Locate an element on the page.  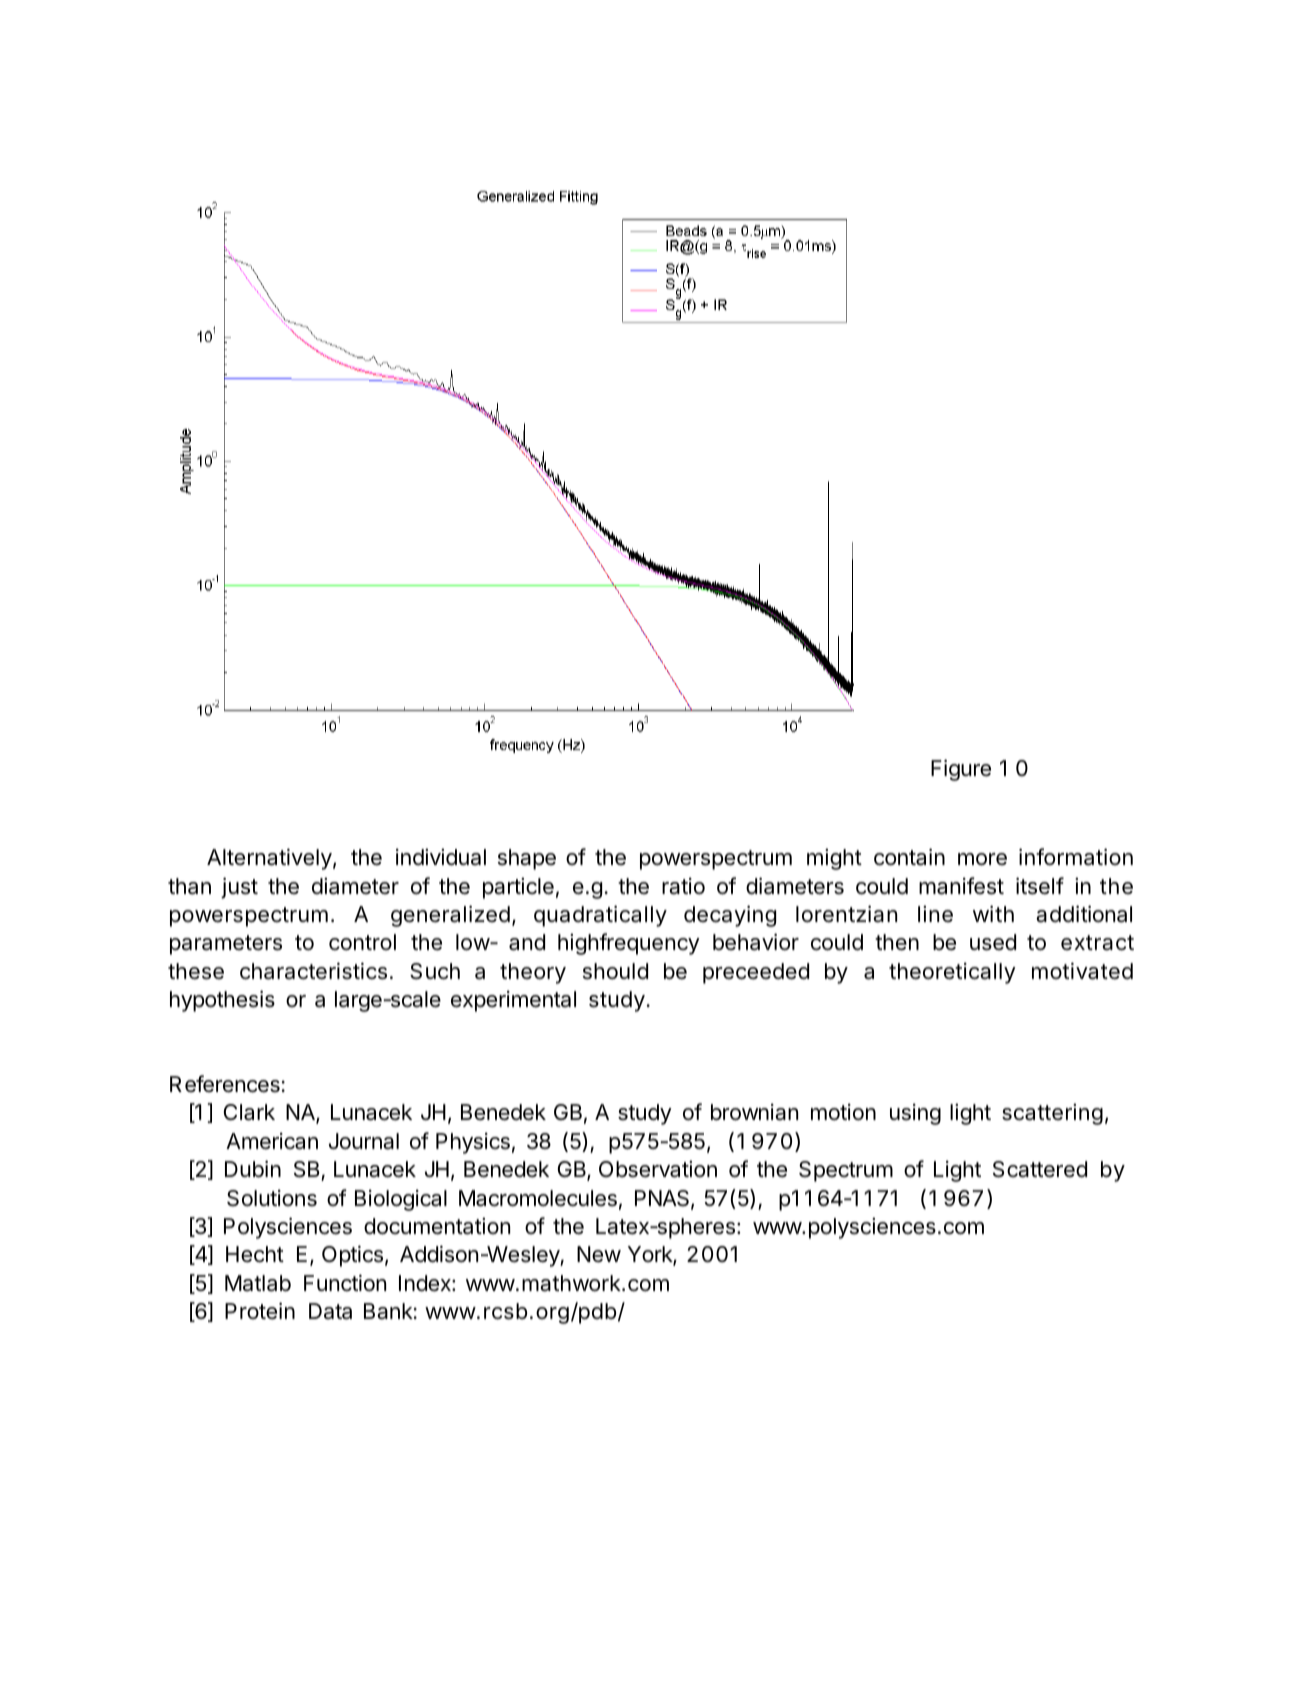
Figure is located at coordinates (961, 770).
